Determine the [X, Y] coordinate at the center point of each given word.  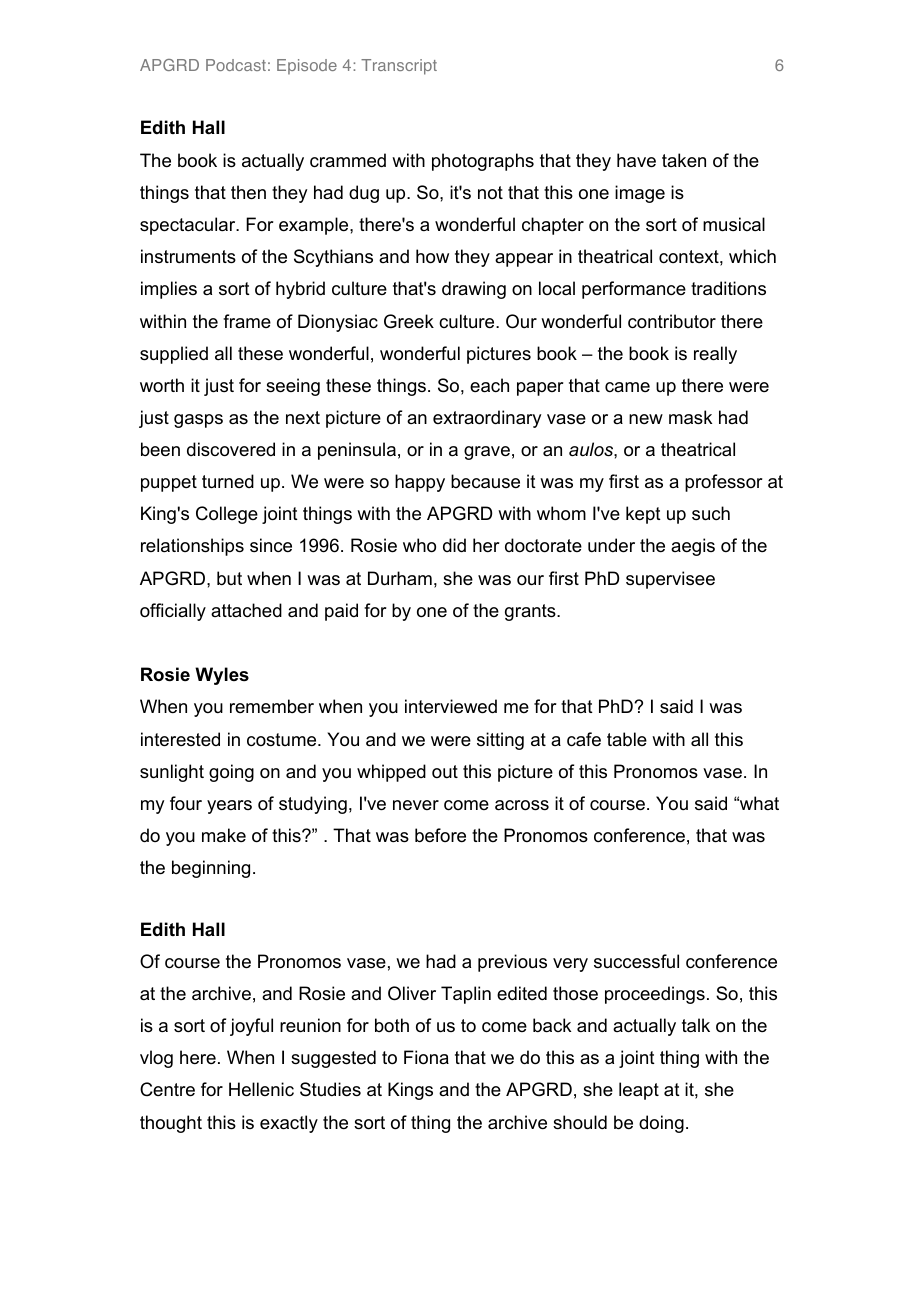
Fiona [426, 1057]
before [440, 835]
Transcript [399, 67]
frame [247, 321]
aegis [693, 547]
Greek [409, 321]
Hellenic [261, 1089]
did [454, 545]
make [224, 835]
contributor [672, 321]
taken [684, 160]
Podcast [236, 65]
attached [246, 610]
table [627, 739]
